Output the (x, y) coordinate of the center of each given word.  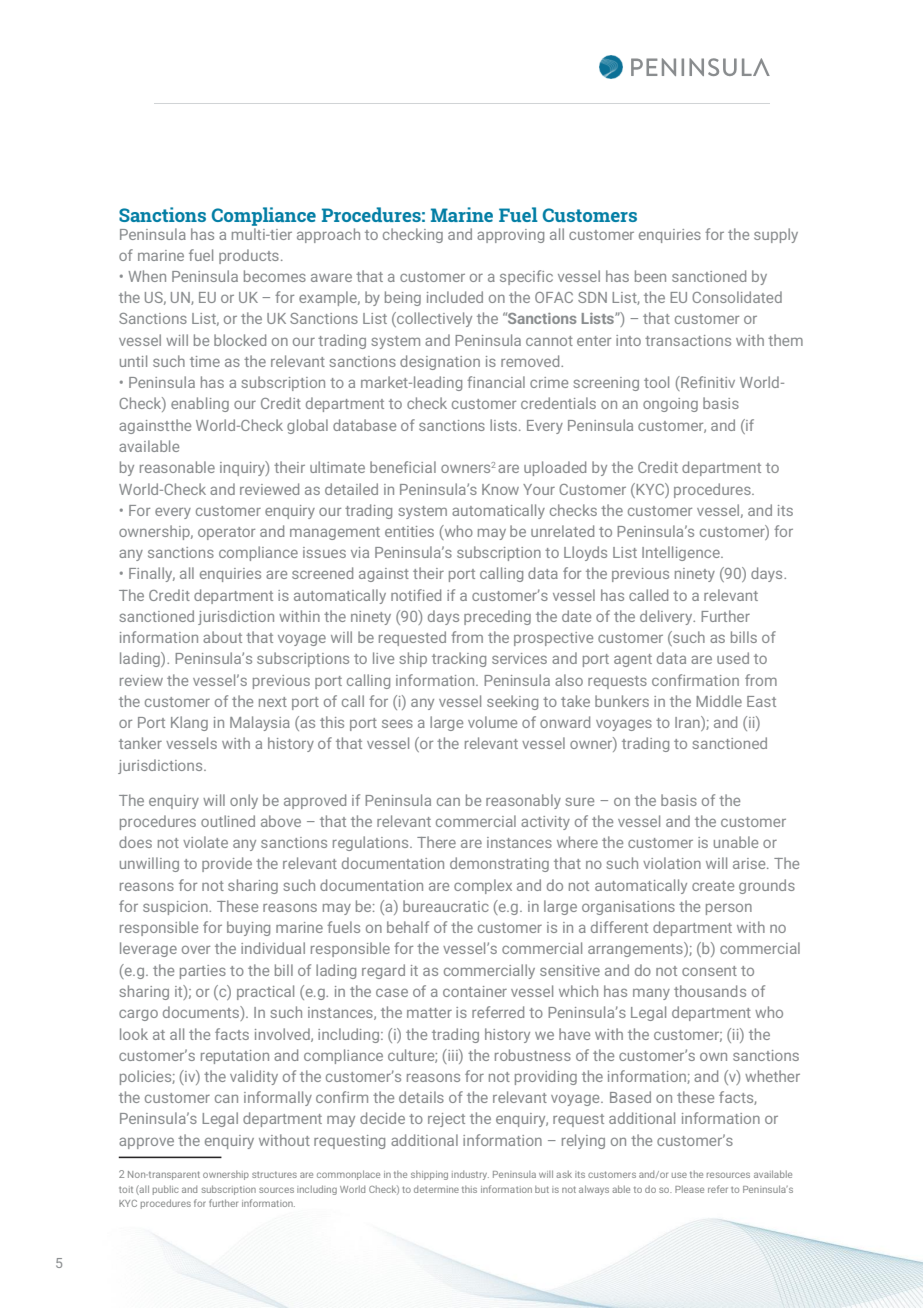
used (733, 658)
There (436, 842)
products (249, 256)
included (455, 297)
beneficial (403, 467)
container (475, 991)
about (222, 637)
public (166, 1190)
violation (672, 863)
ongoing (670, 405)
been (650, 276)
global (307, 426)
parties (203, 972)
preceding (497, 617)
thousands (710, 991)
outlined (228, 821)
